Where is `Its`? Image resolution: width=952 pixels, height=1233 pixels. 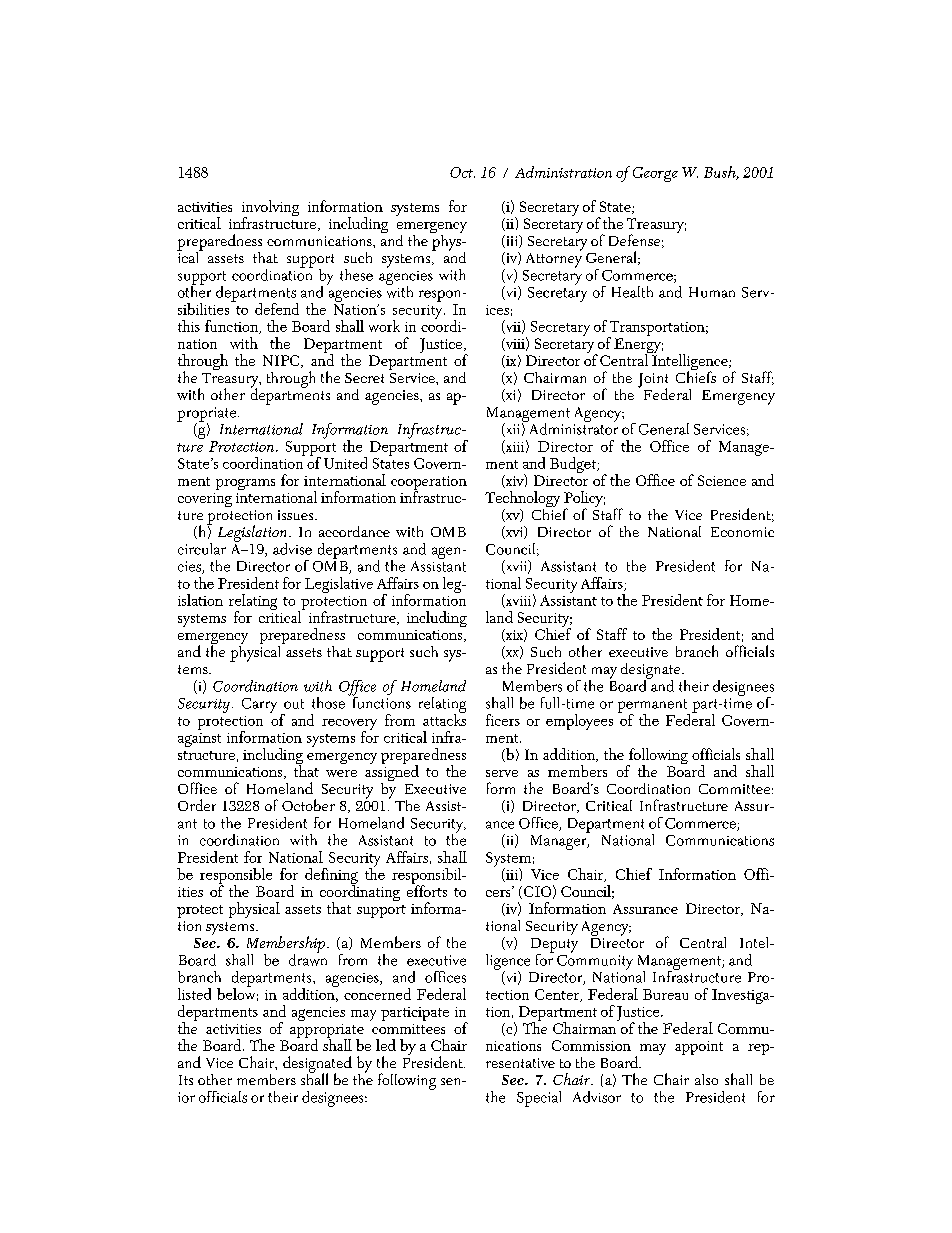 Its is located at coordinates (186, 1080).
